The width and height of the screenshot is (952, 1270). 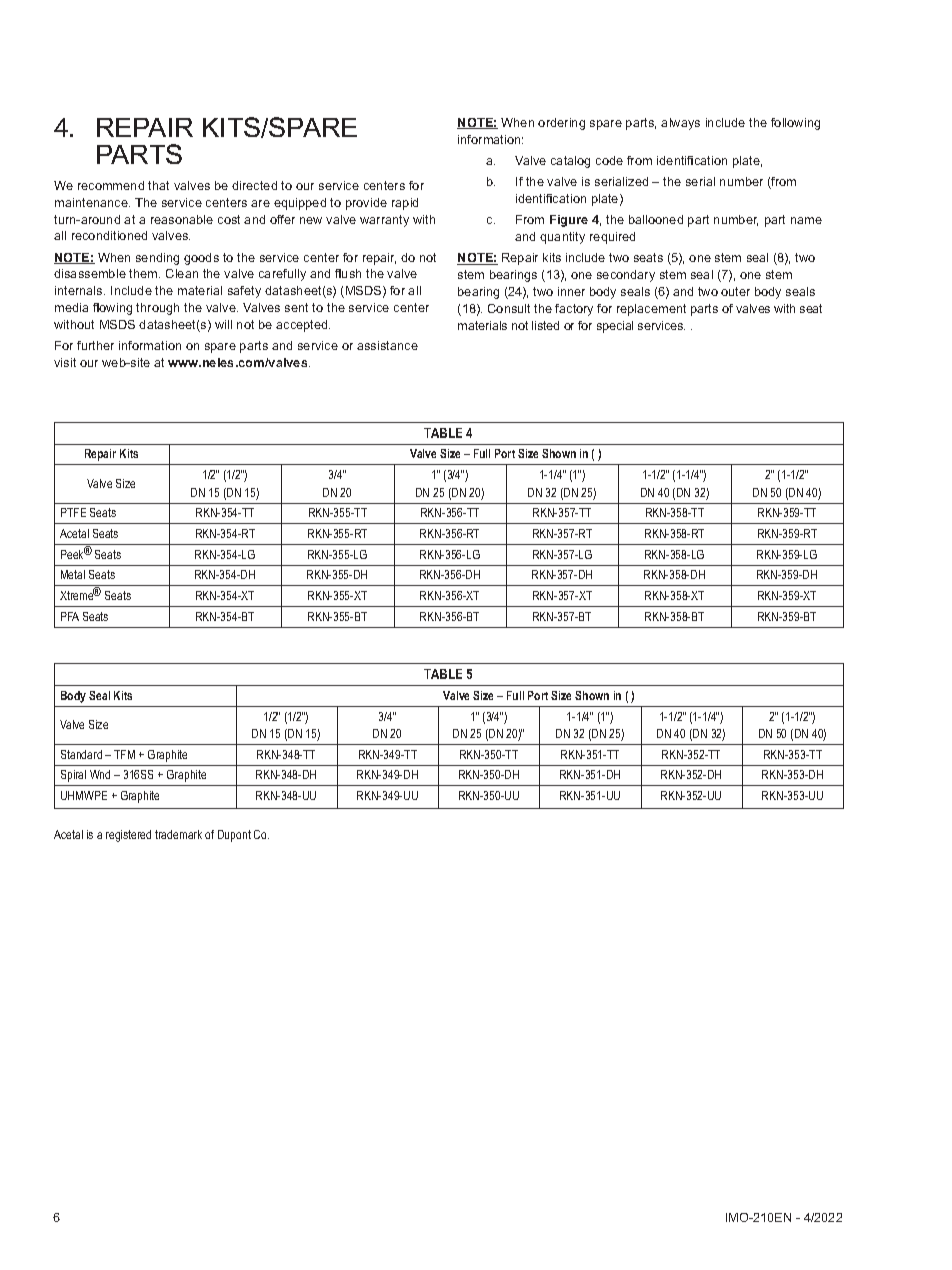 I want to click on Metal, so click(x=73, y=574).
